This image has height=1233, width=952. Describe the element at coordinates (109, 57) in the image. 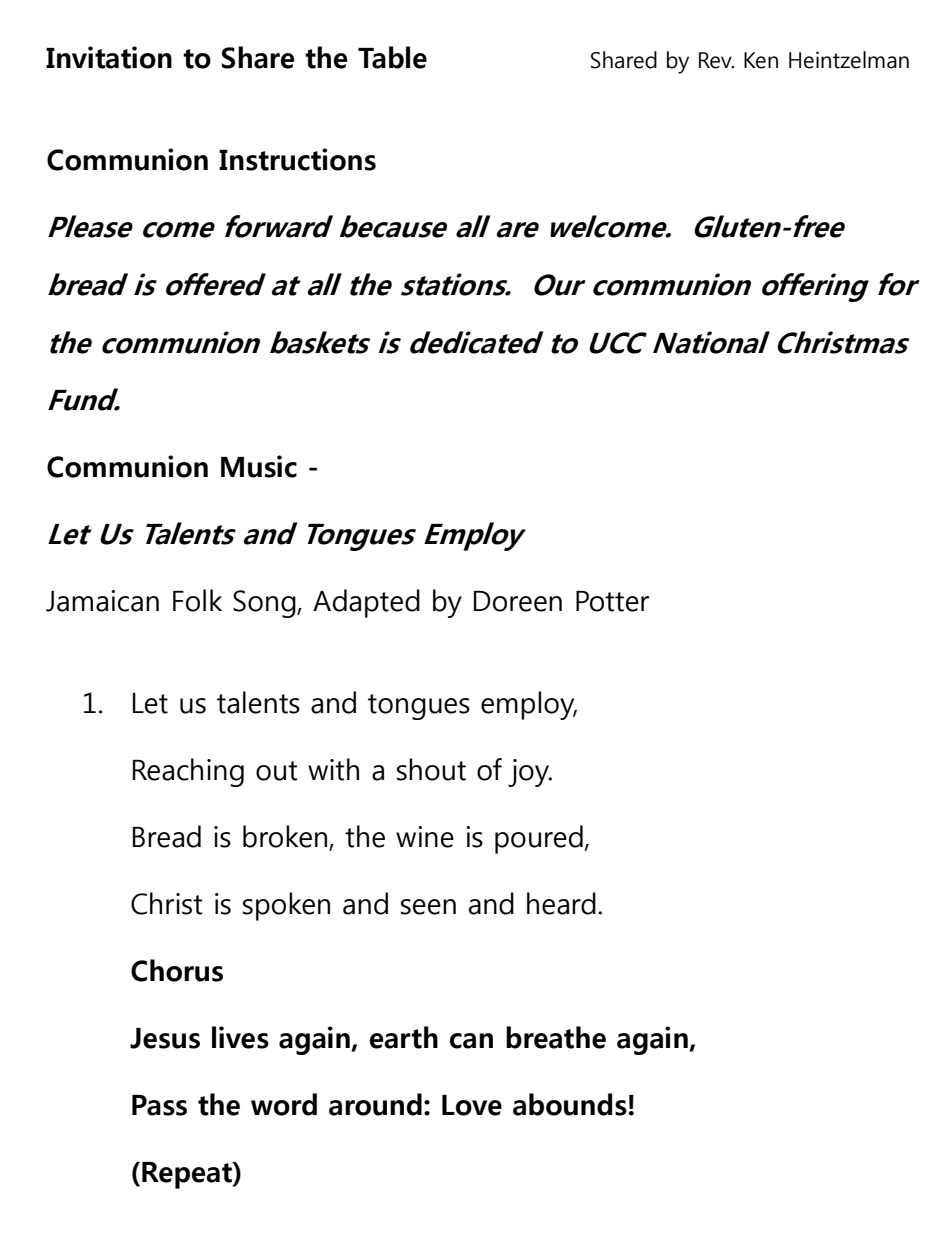

I see `Invitation` at that location.
